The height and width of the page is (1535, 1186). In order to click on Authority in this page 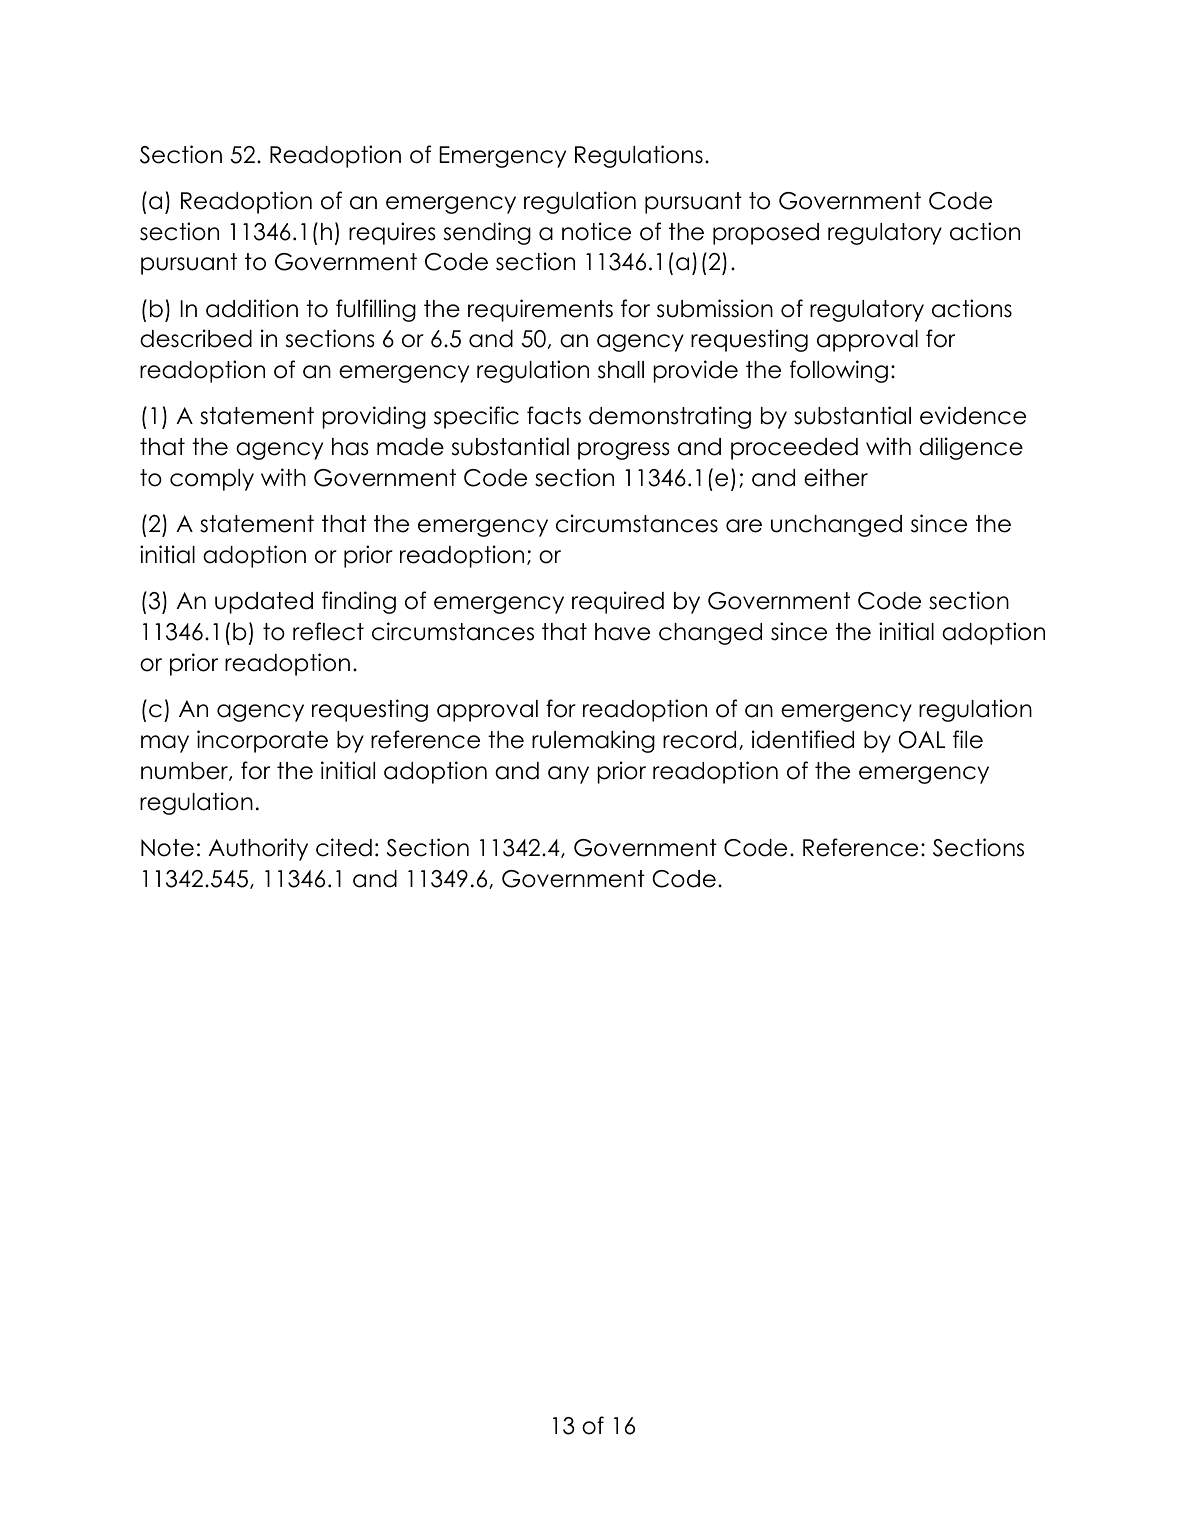, I will do `click(258, 849)`.
